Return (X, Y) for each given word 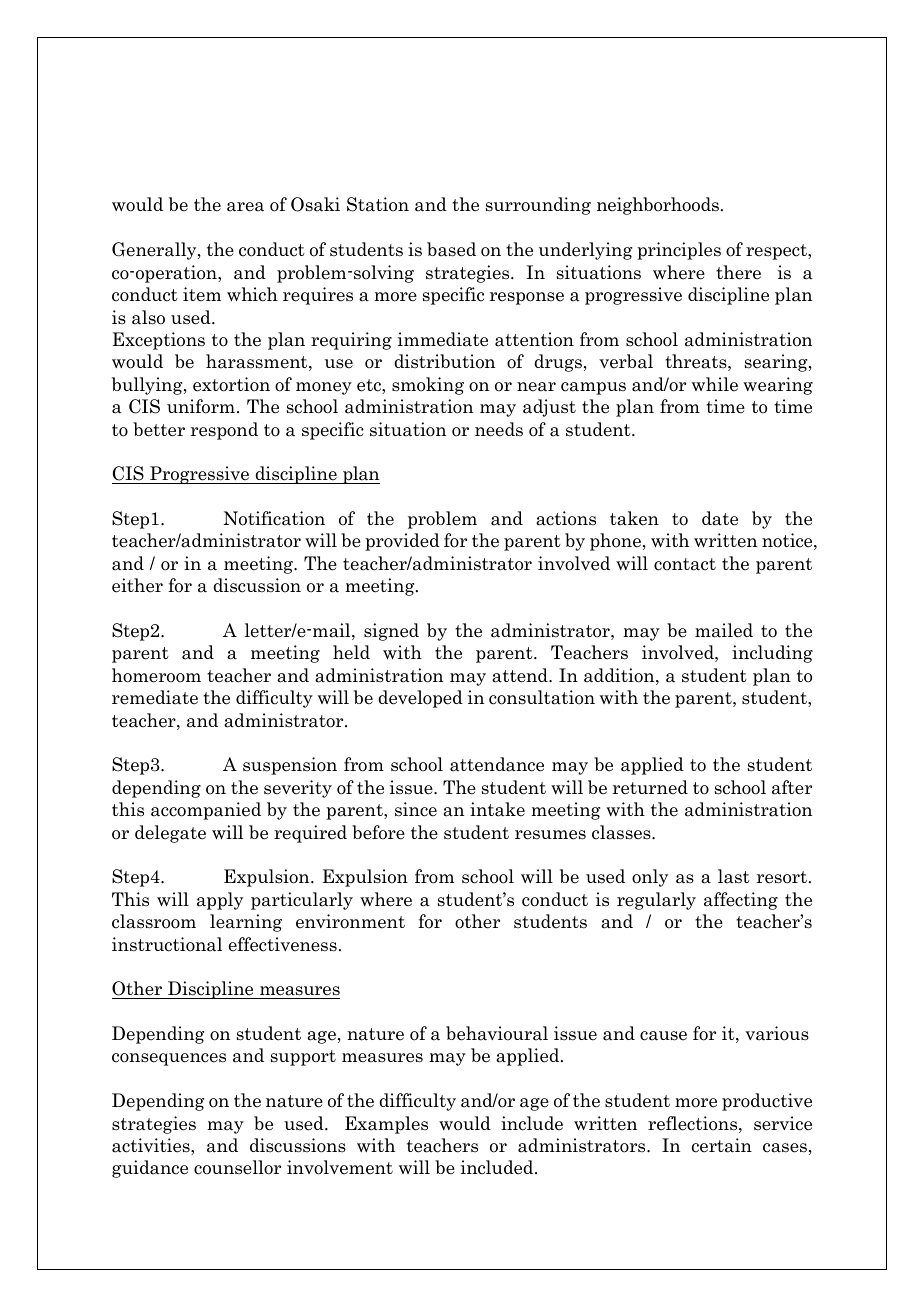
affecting (741, 901)
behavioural (497, 1033)
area (245, 207)
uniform (201, 406)
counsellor (237, 1167)
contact (685, 564)
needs (499, 429)
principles (679, 251)
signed (391, 632)
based (451, 249)
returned (650, 787)
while (715, 384)
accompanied (206, 811)
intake (497, 809)
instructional (167, 944)
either (137, 585)
